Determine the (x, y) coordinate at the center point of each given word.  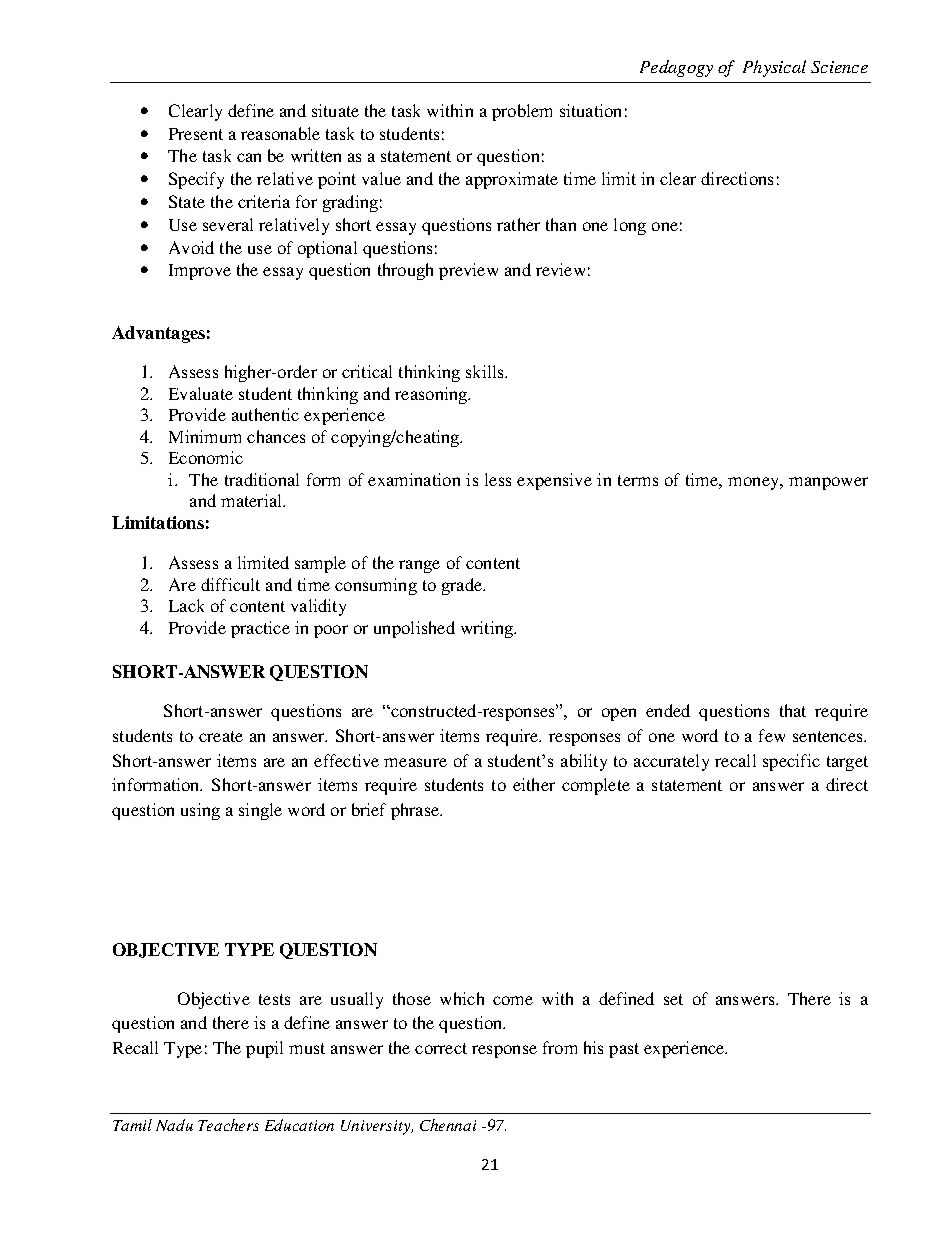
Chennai (448, 1125)
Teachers (228, 1125)
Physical (774, 68)
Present (196, 134)
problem (522, 112)
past (624, 1050)
